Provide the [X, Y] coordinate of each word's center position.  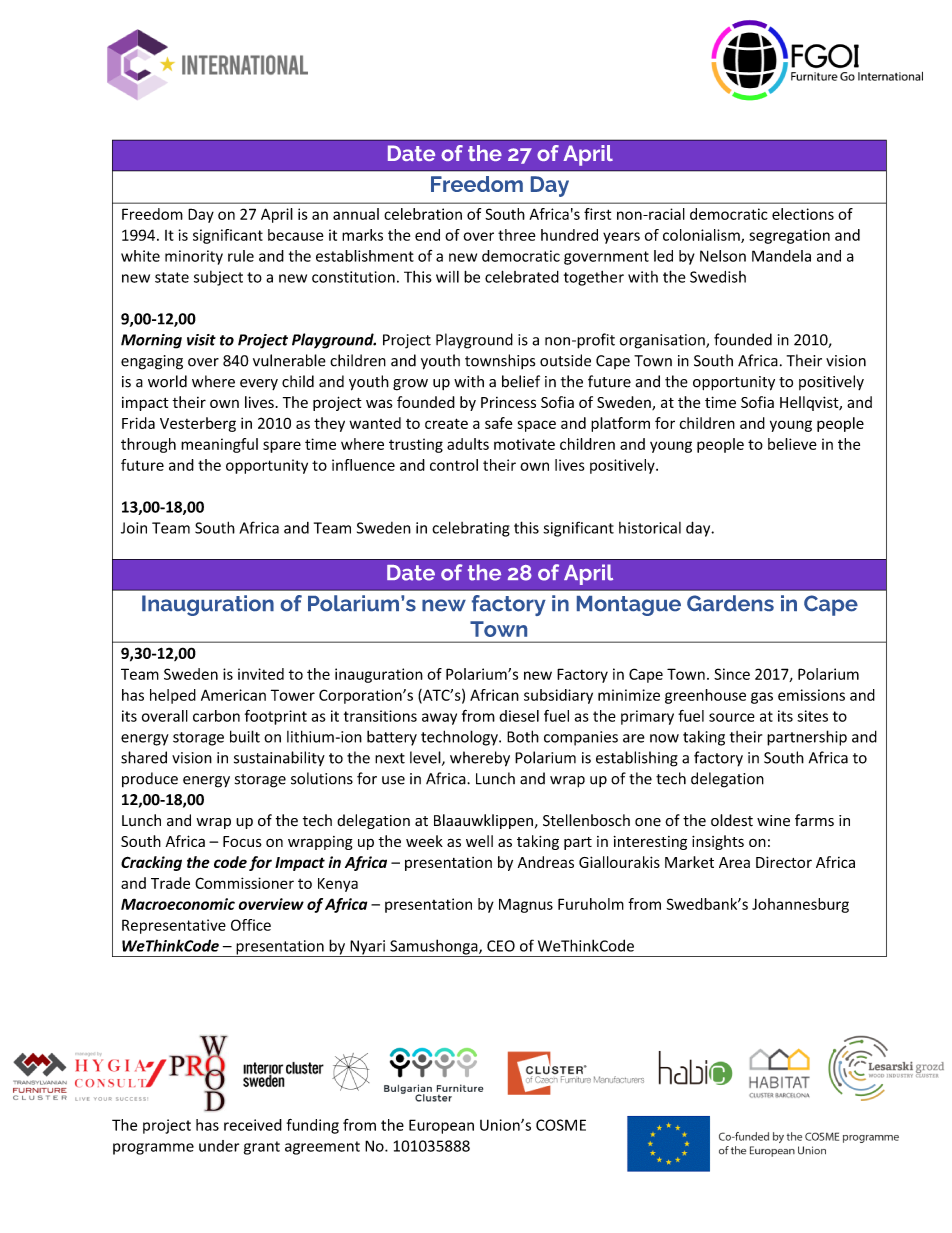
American [233, 695]
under [219, 1146]
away [439, 719]
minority [194, 257]
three [516, 235]
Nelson [723, 256]
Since [732, 674]
